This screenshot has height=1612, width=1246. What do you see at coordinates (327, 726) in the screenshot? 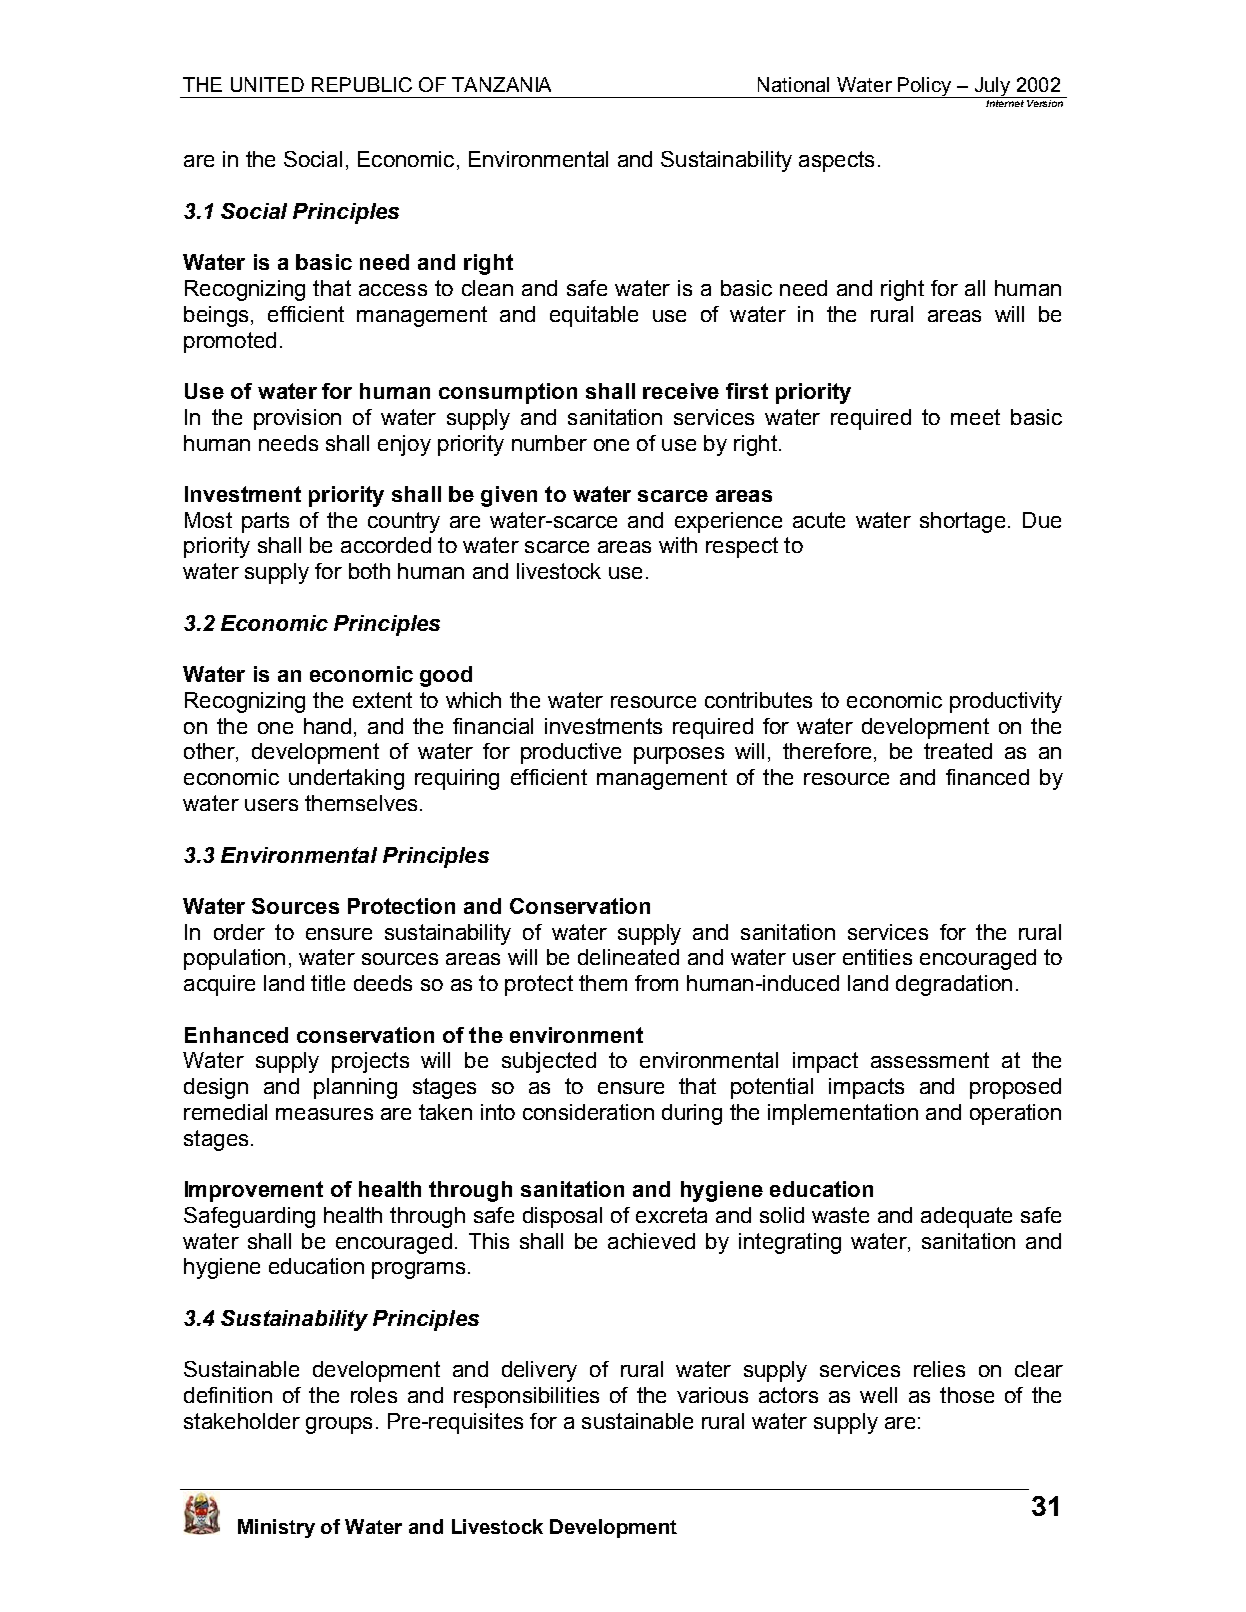
I see `hand` at bounding box center [327, 726].
